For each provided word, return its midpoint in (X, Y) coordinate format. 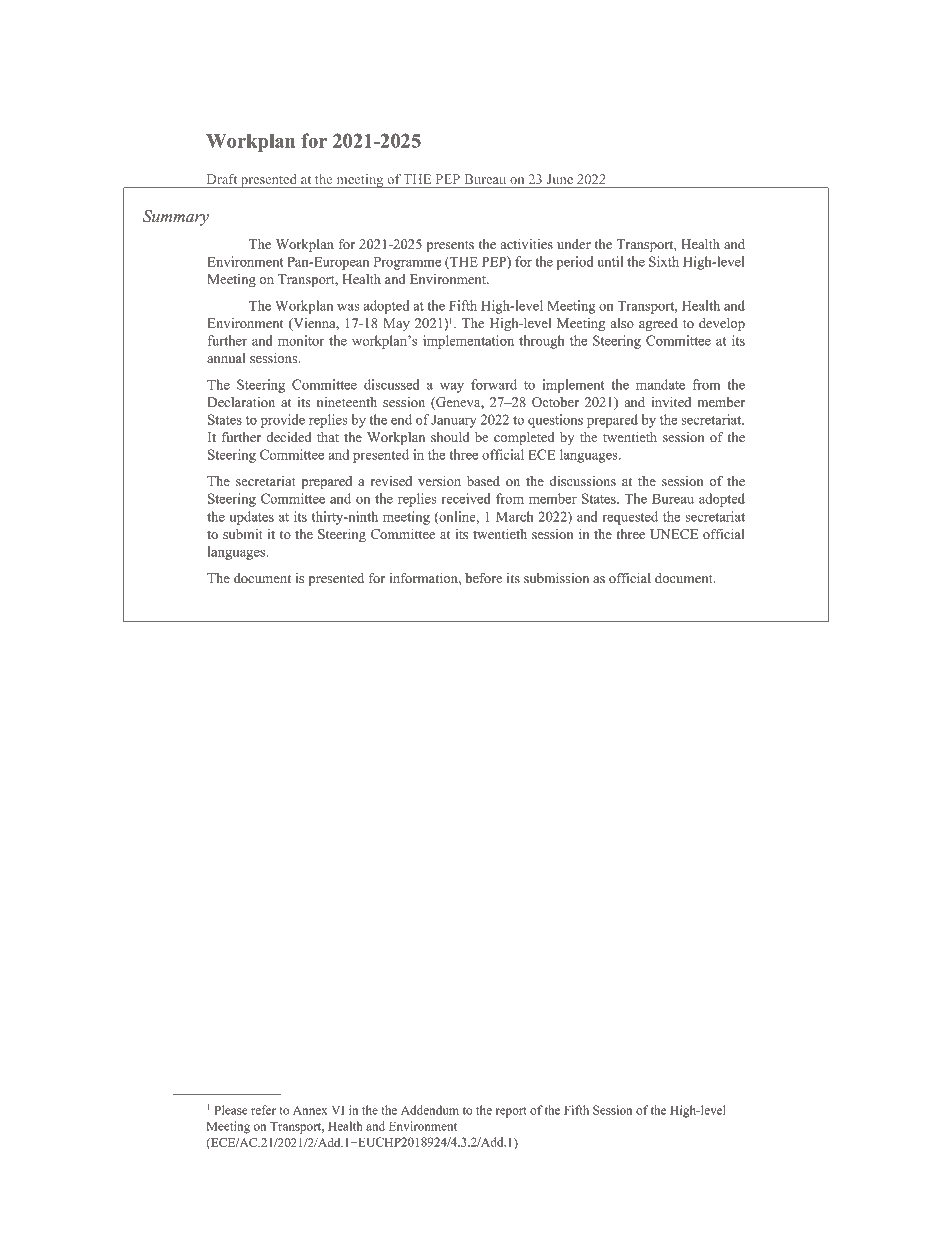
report (511, 1112)
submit (243, 534)
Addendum (430, 1110)
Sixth (664, 261)
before (483, 578)
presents (450, 246)
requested (630, 518)
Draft (222, 179)
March (515, 516)
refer (263, 1110)
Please (231, 1110)
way (452, 387)
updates (252, 518)
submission (556, 578)
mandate (660, 384)
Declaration (241, 402)
